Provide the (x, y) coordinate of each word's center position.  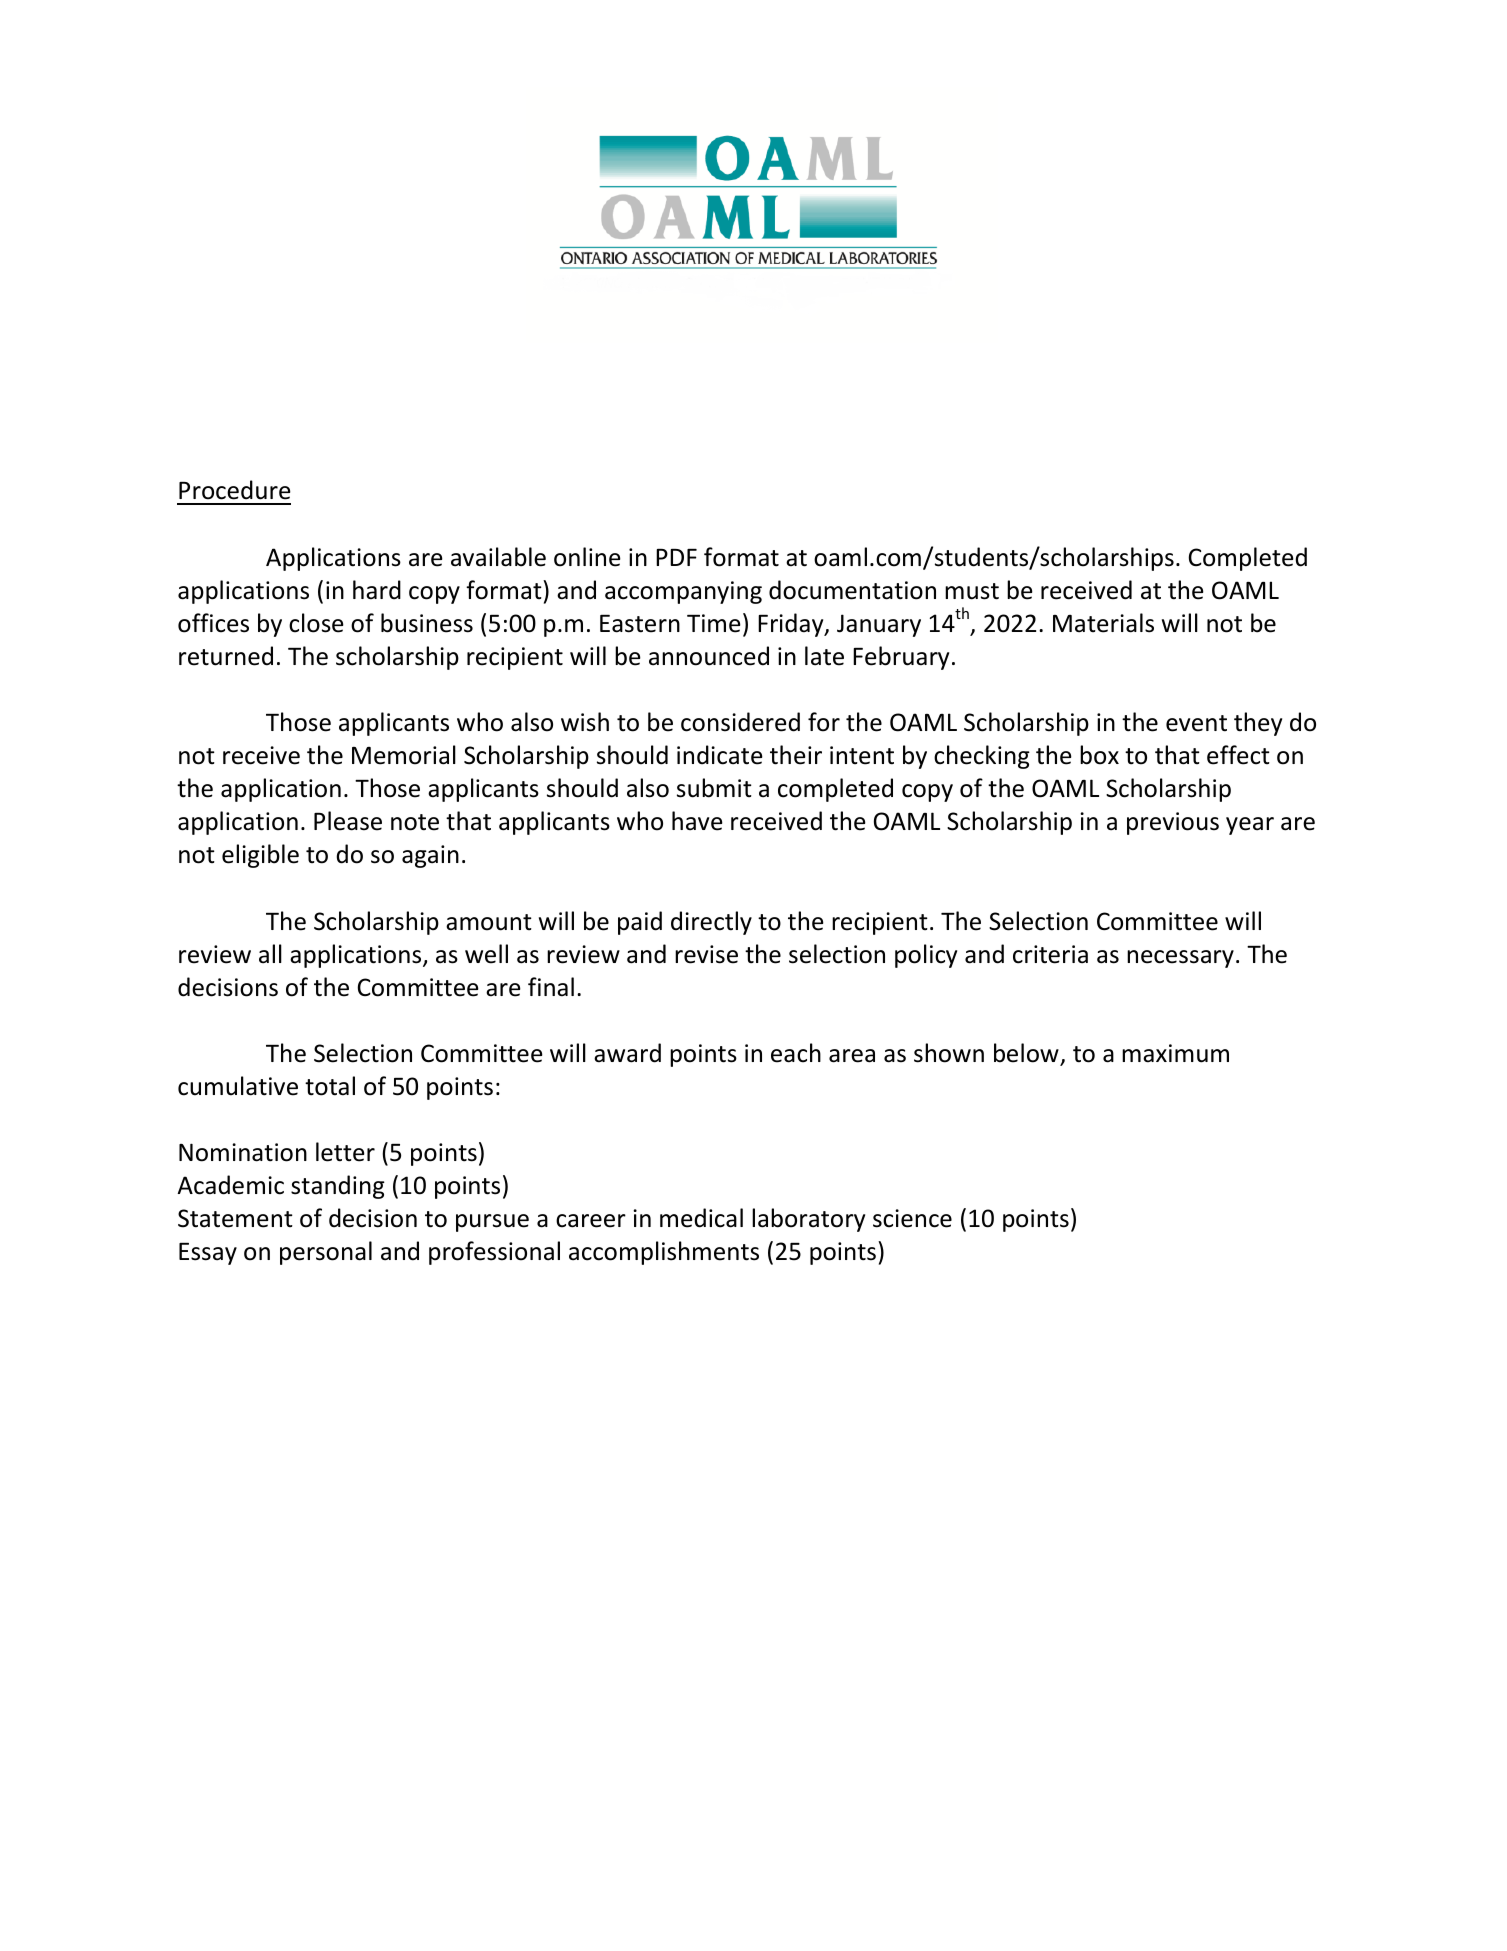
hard (377, 590)
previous (1173, 823)
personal (326, 1253)
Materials (1103, 623)
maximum (1175, 1053)
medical (701, 1218)
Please (348, 821)
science (912, 1218)
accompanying (683, 592)
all (270, 954)
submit (714, 788)
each (796, 1053)
